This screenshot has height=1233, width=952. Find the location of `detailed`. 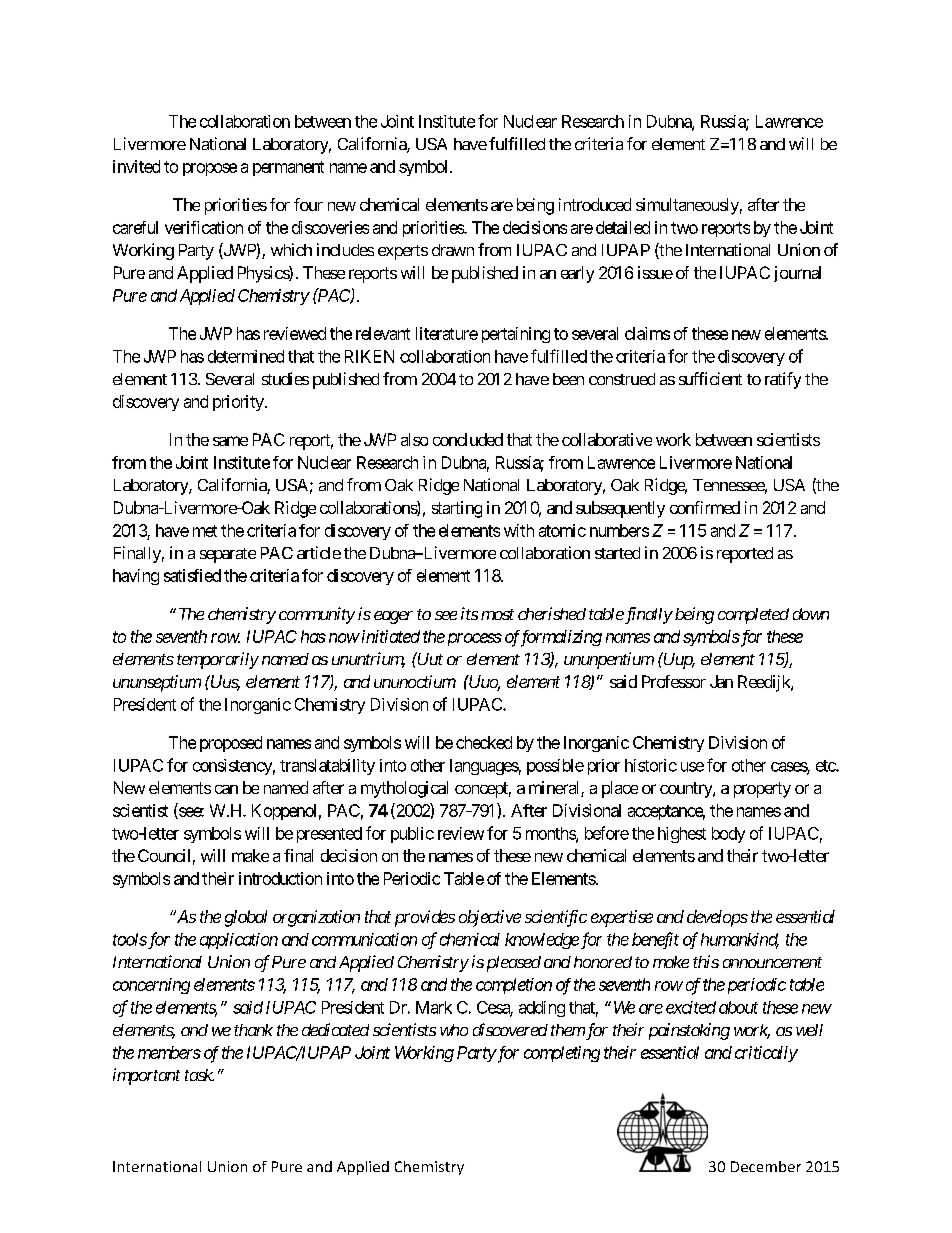

detailed is located at coordinates (623, 227).
